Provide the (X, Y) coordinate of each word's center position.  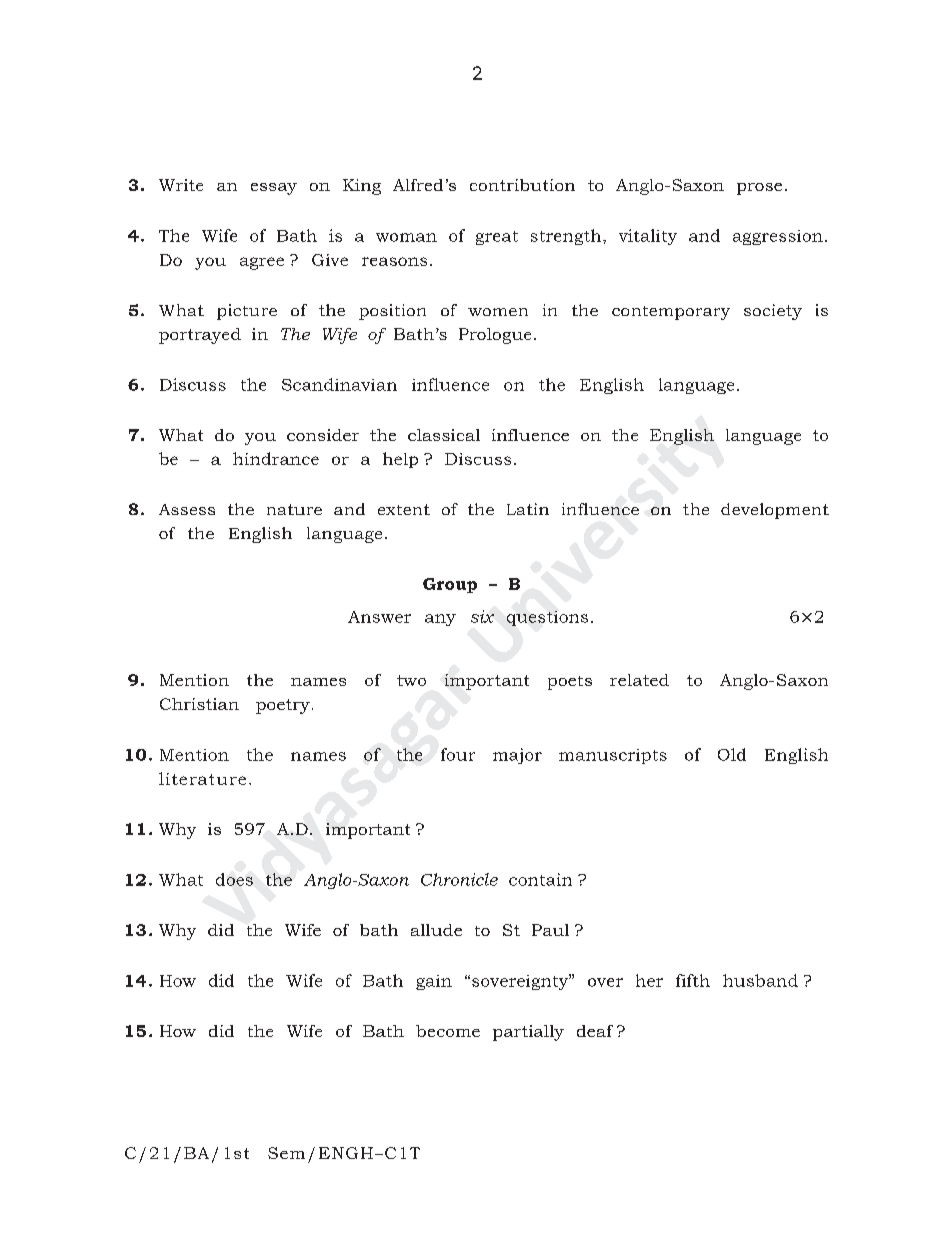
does (234, 879)
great (497, 238)
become (448, 1031)
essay (274, 189)
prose (759, 189)
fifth (693, 980)
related (639, 680)
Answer (379, 617)
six (482, 616)
